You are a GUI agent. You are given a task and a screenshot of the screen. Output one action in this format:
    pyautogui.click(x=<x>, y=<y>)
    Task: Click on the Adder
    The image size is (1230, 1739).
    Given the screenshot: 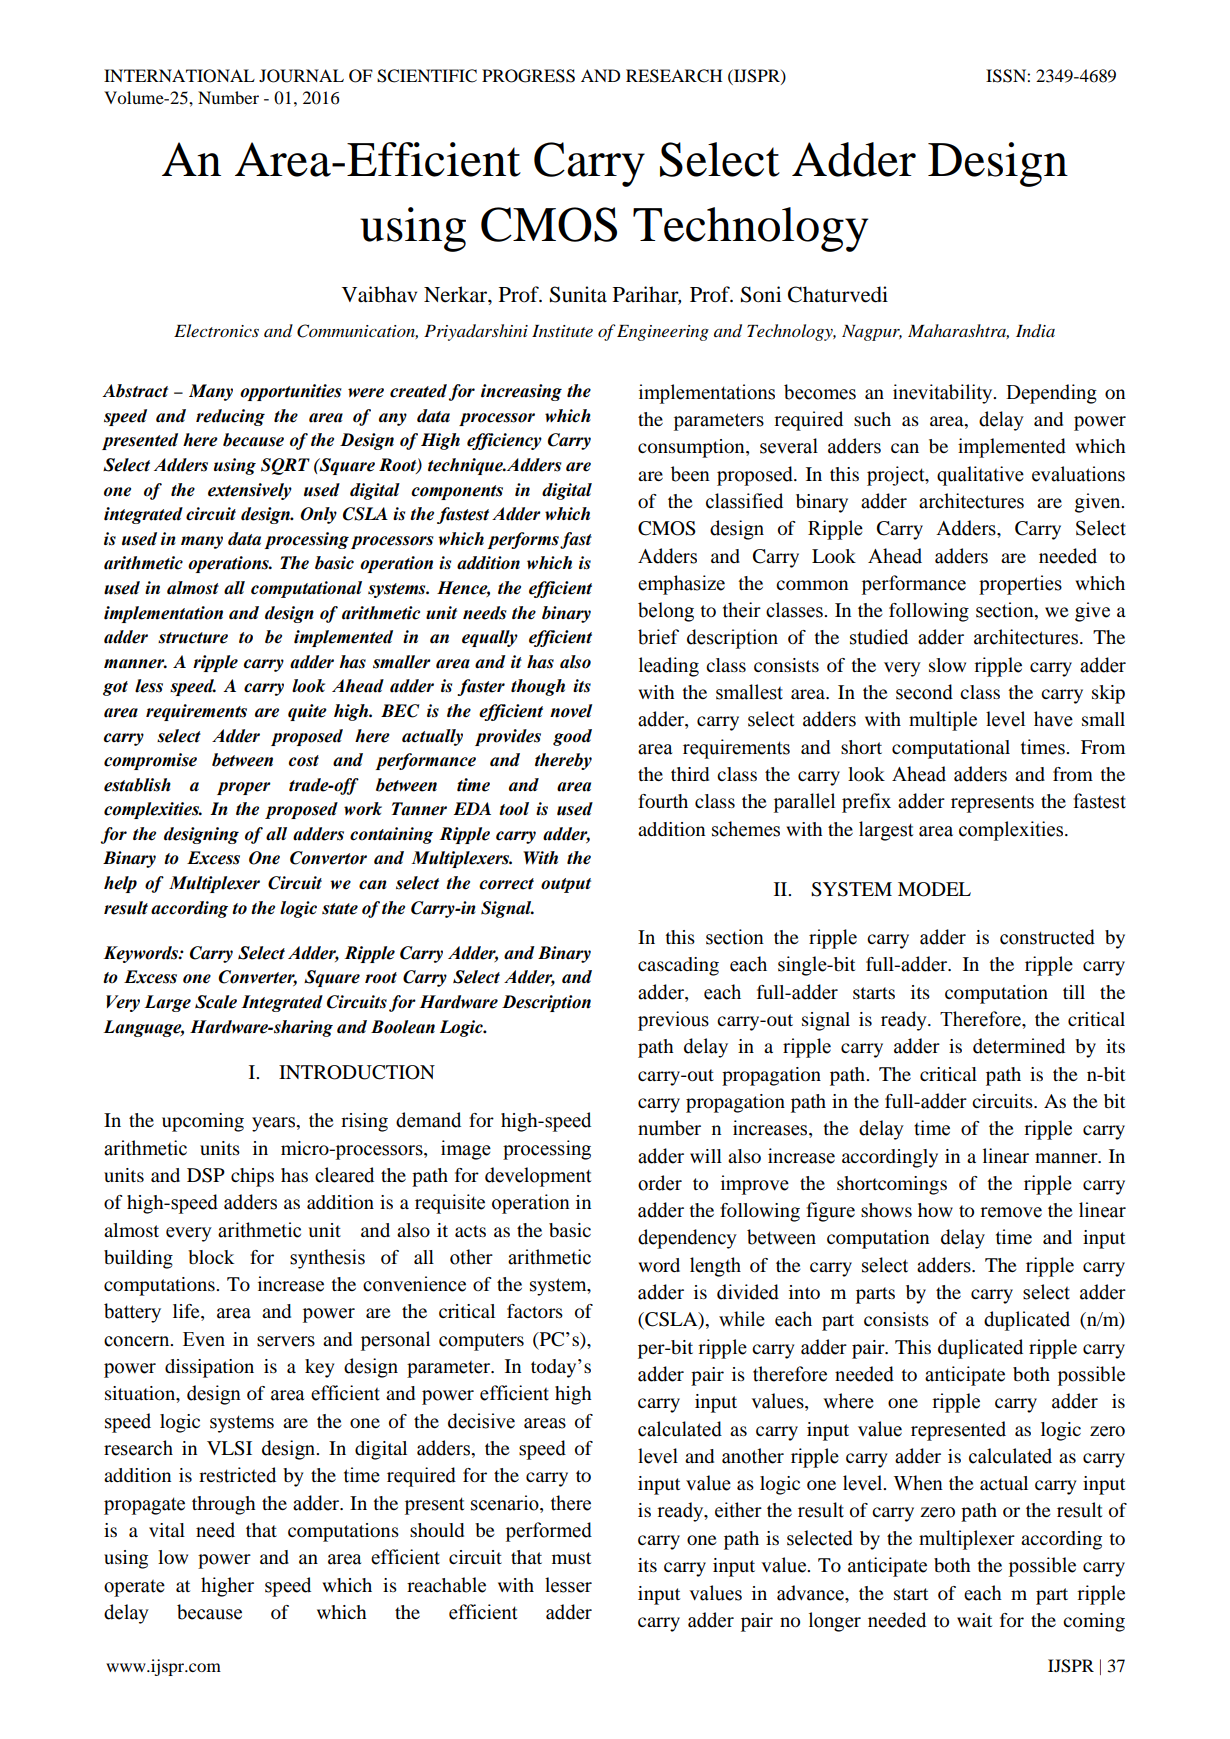 What is the action you would take?
    pyautogui.click(x=854, y=159)
